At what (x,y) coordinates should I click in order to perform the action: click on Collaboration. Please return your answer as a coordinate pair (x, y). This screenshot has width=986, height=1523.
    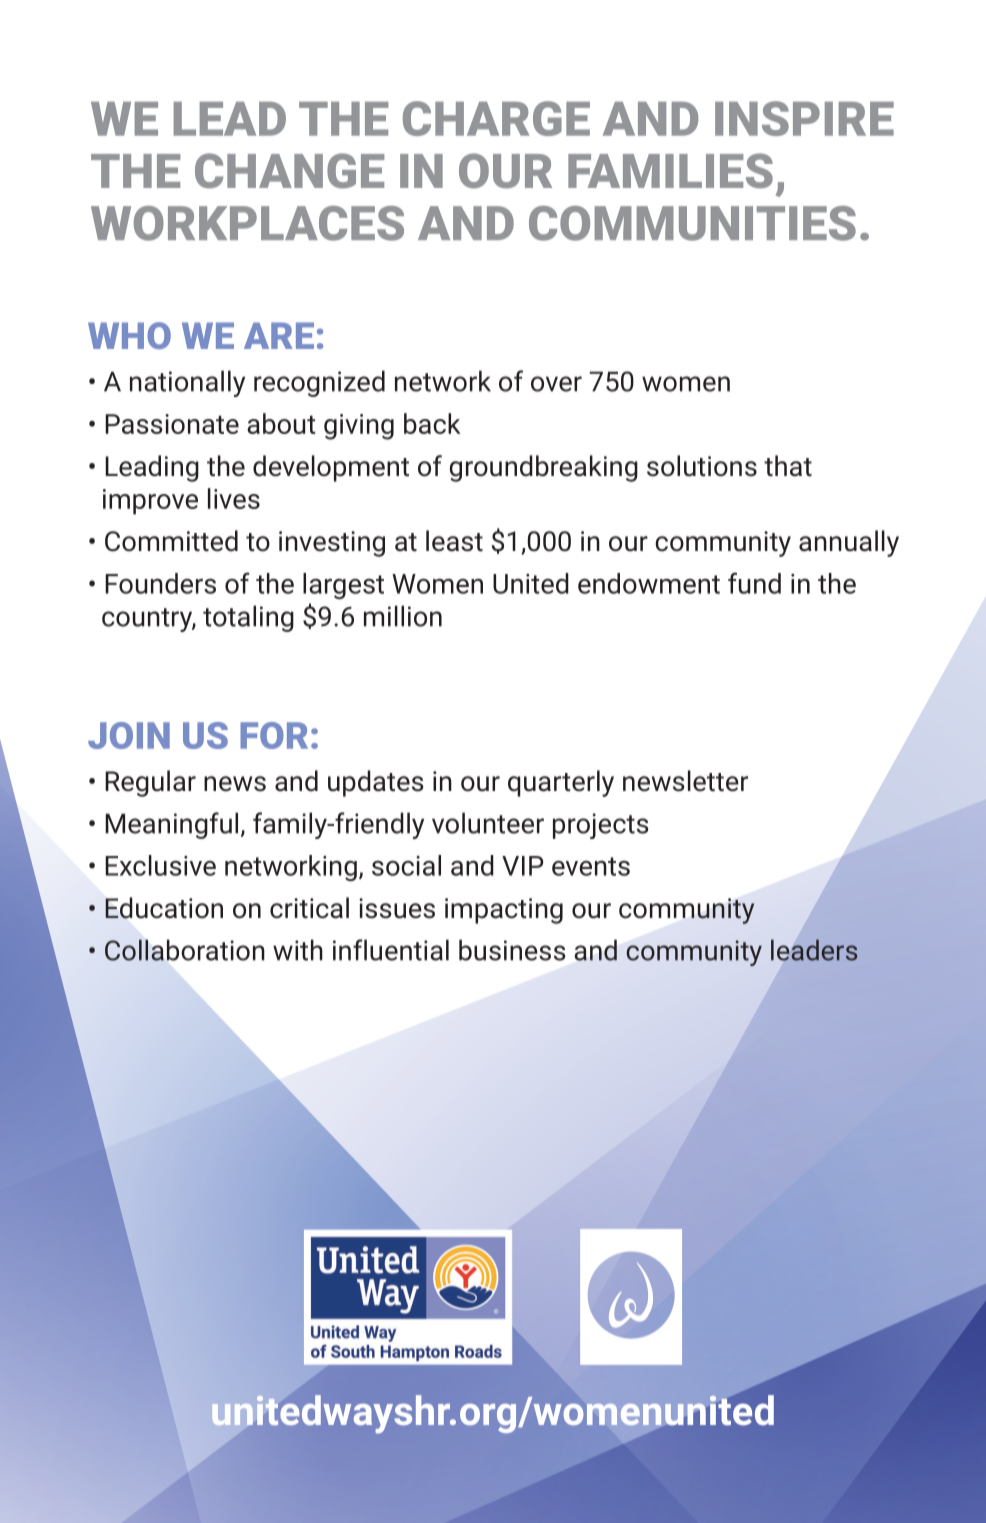
    Looking at the image, I should click on (185, 950).
